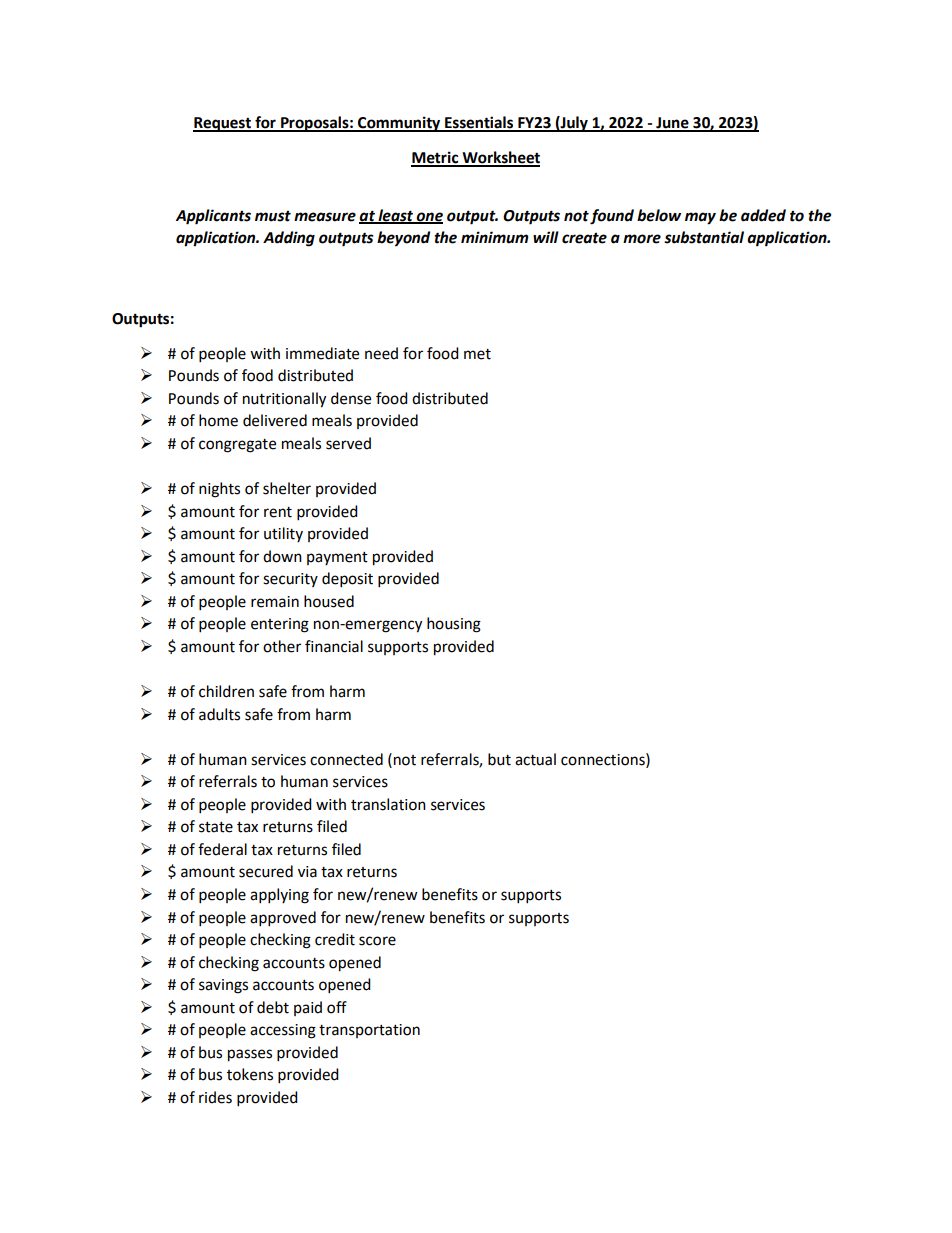 This screenshot has width=952, height=1233. Describe the element at coordinates (535, 759) in the screenshot. I see `actual` at that location.
